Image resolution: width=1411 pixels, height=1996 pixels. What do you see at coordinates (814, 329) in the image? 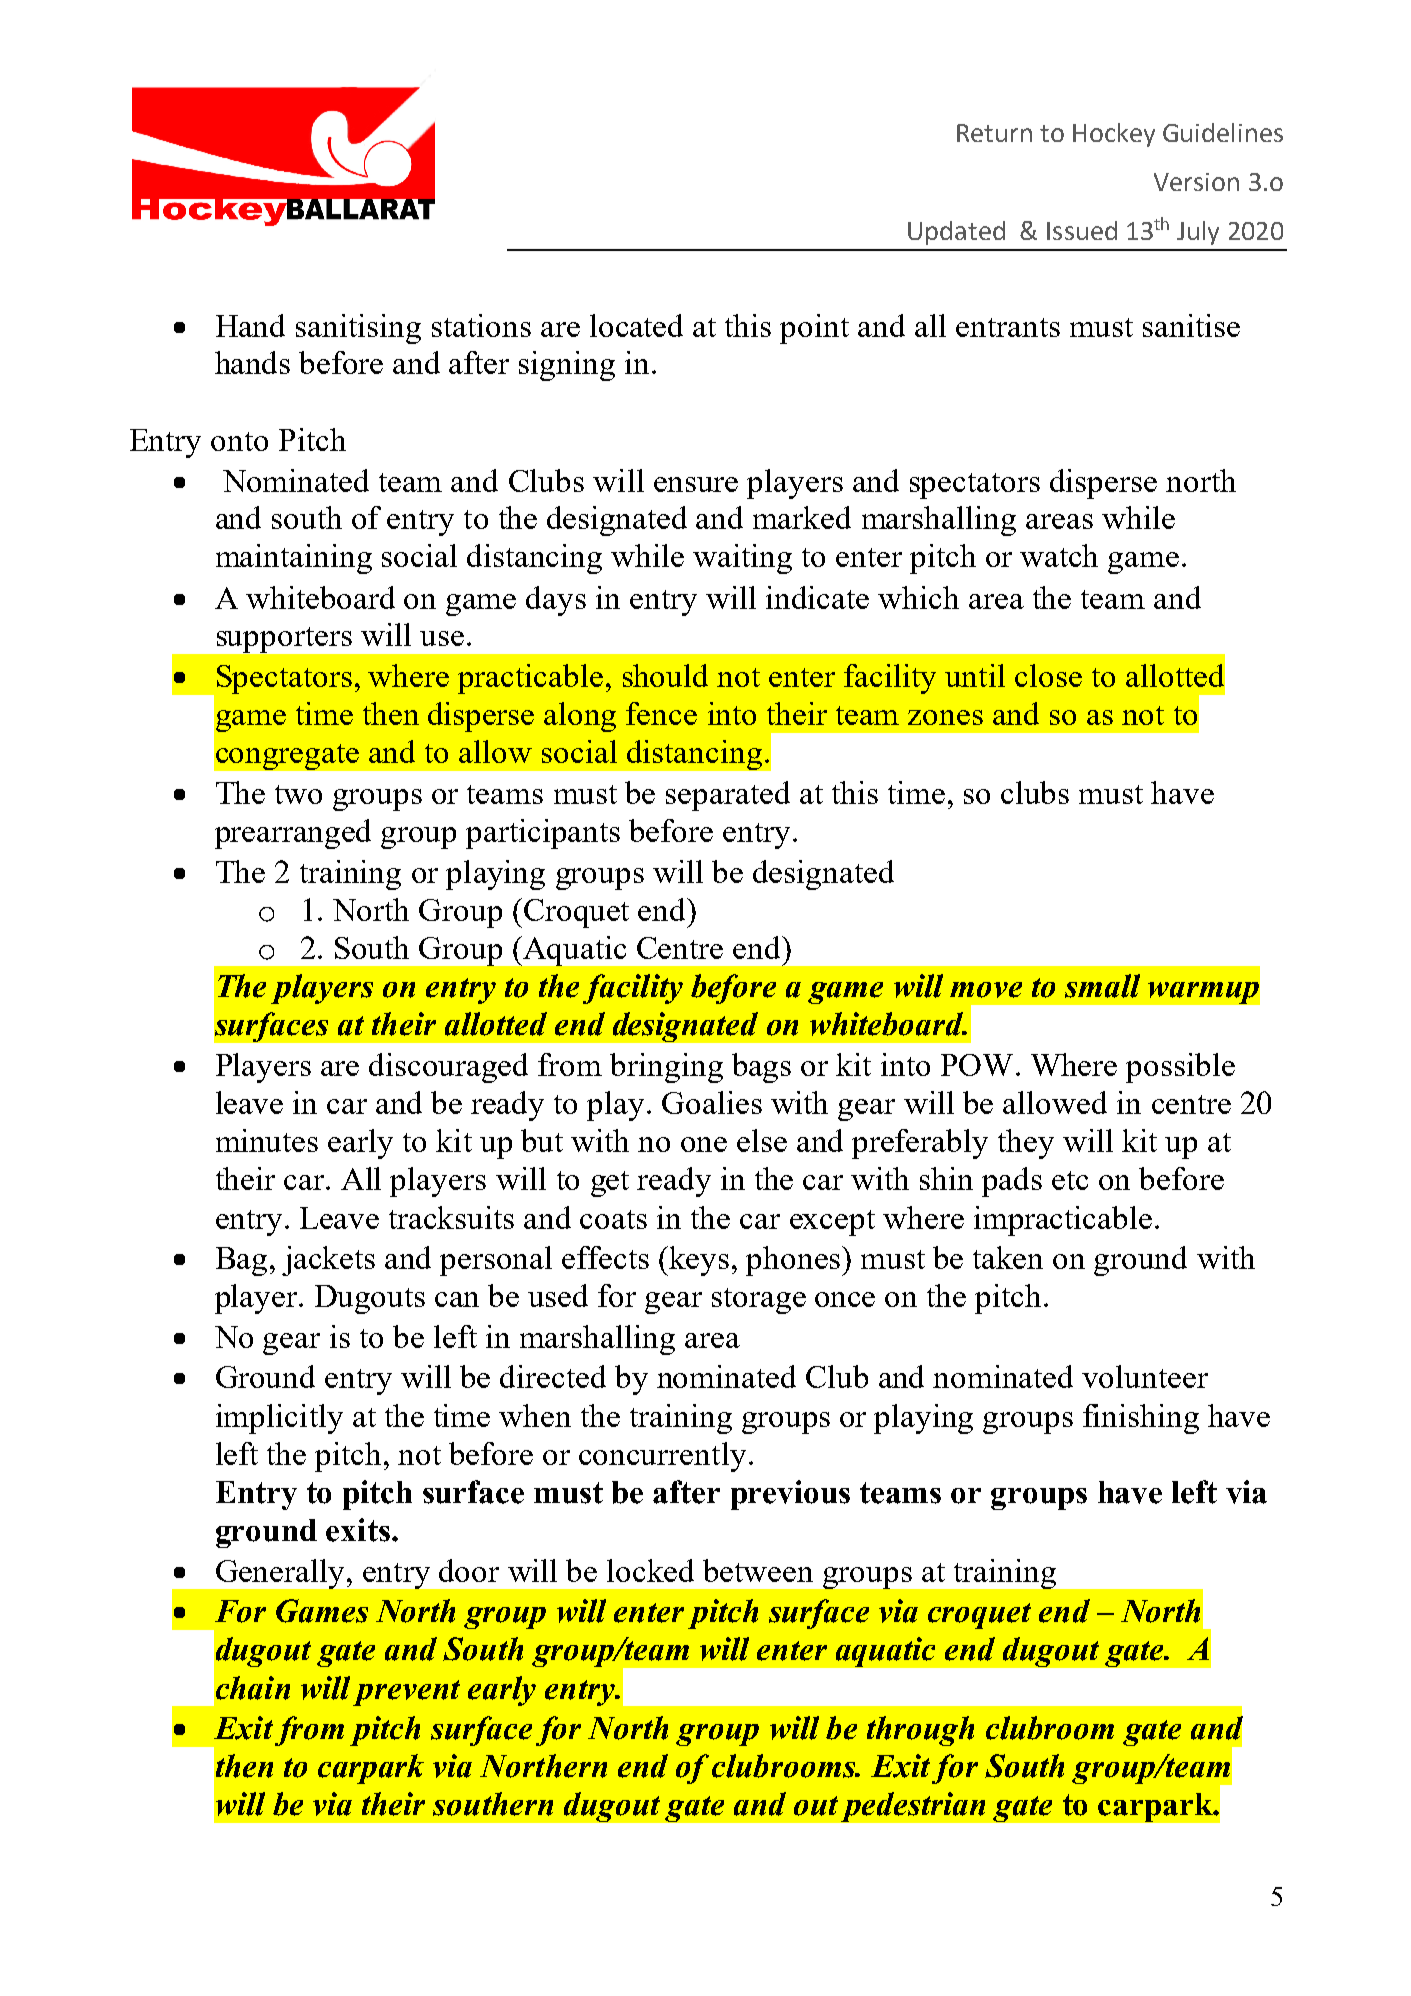
I see `point` at bounding box center [814, 329].
